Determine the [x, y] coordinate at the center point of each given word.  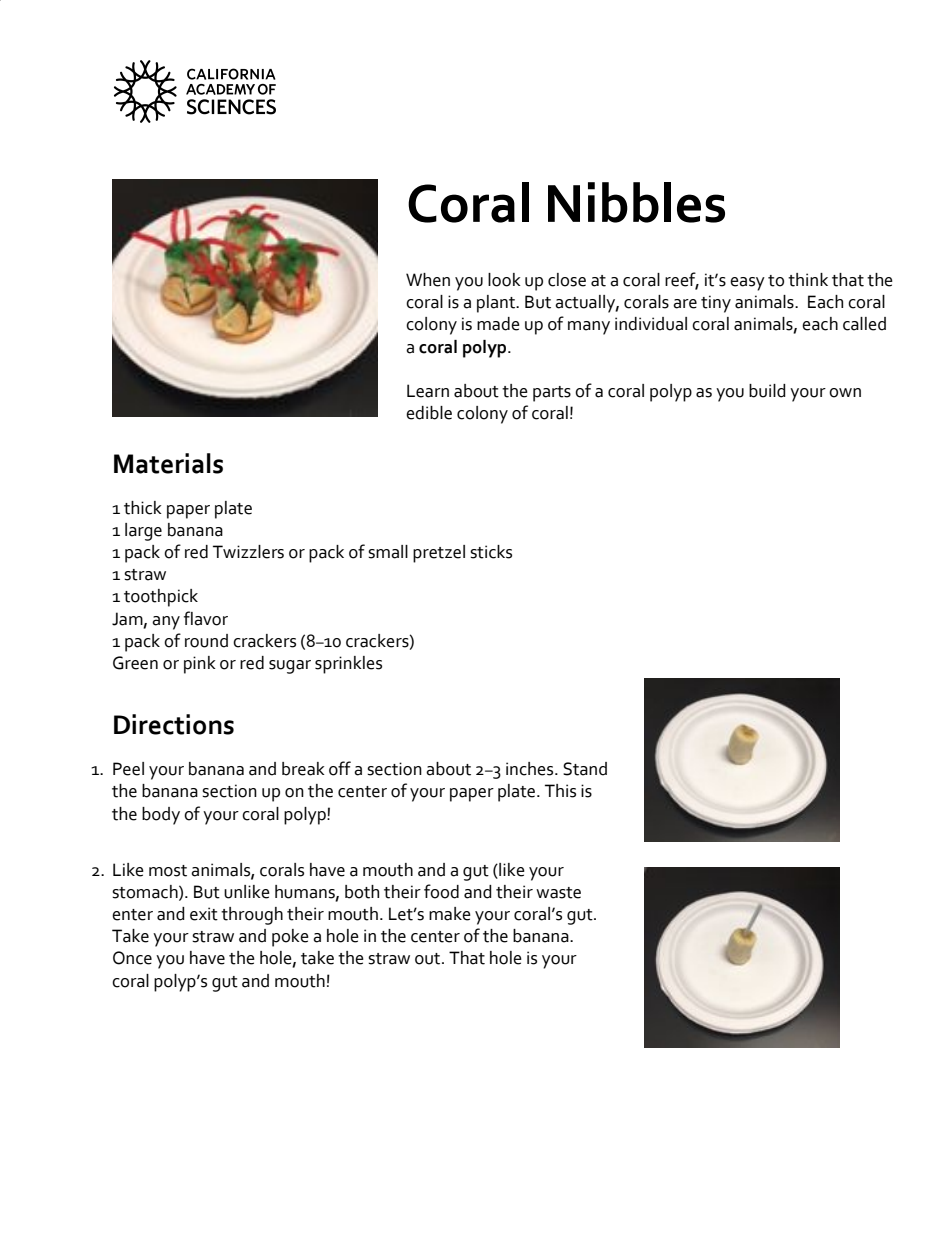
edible [429, 413]
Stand [585, 769]
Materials [168, 463]
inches [531, 769]
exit [204, 914]
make [450, 914]
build [767, 391]
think [808, 280]
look [504, 280]
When [428, 280]
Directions [174, 724]
